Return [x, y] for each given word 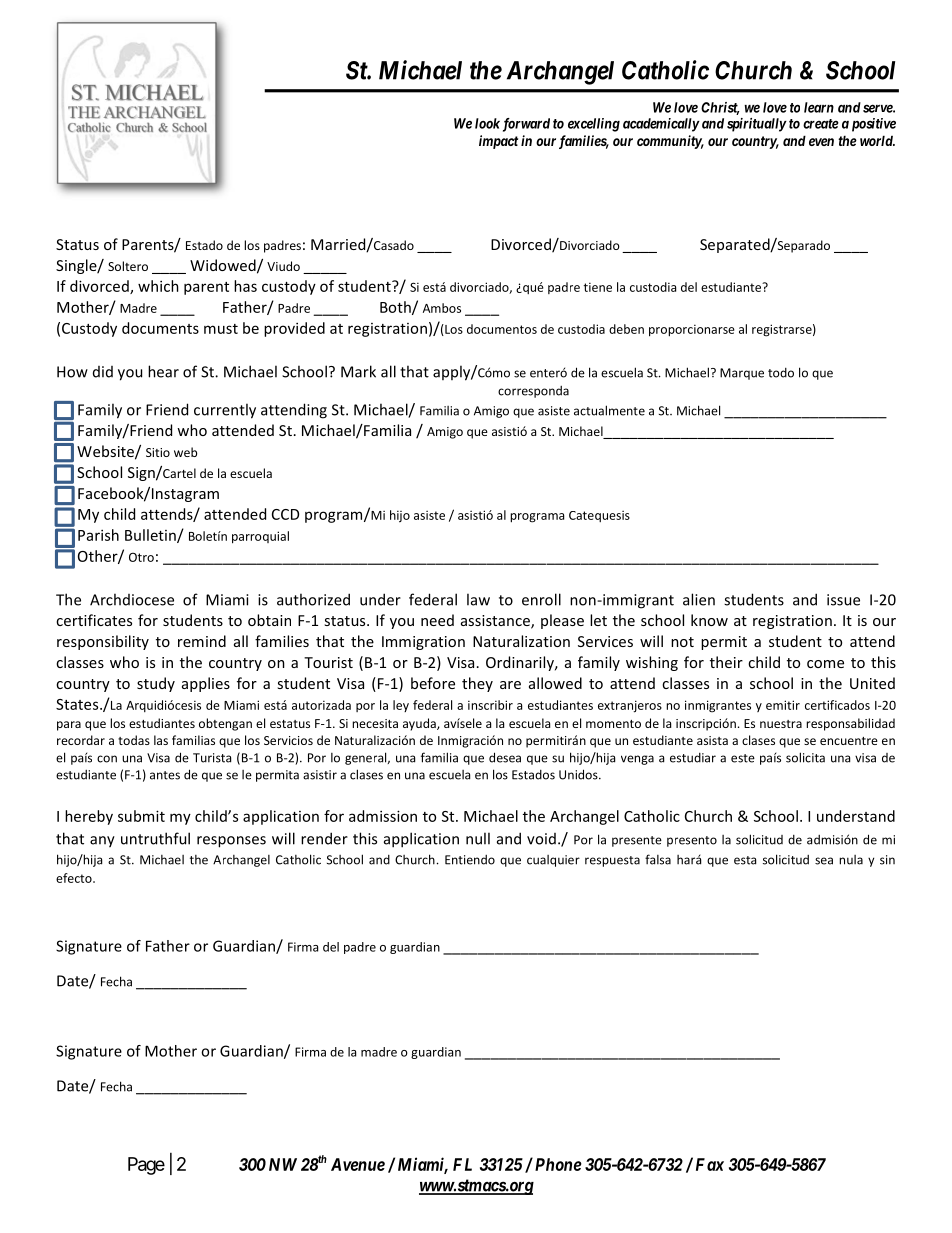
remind [202, 641]
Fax [710, 1164]
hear [163, 371]
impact [498, 142]
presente [637, 841]
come [825, 664]
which [158, 286]
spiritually [757, 125]
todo [781, 373]
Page [146, 1166]
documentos [502, 329]
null [478, 838]
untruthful [155, 838]
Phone [557, 1164]
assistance [496, 622]
